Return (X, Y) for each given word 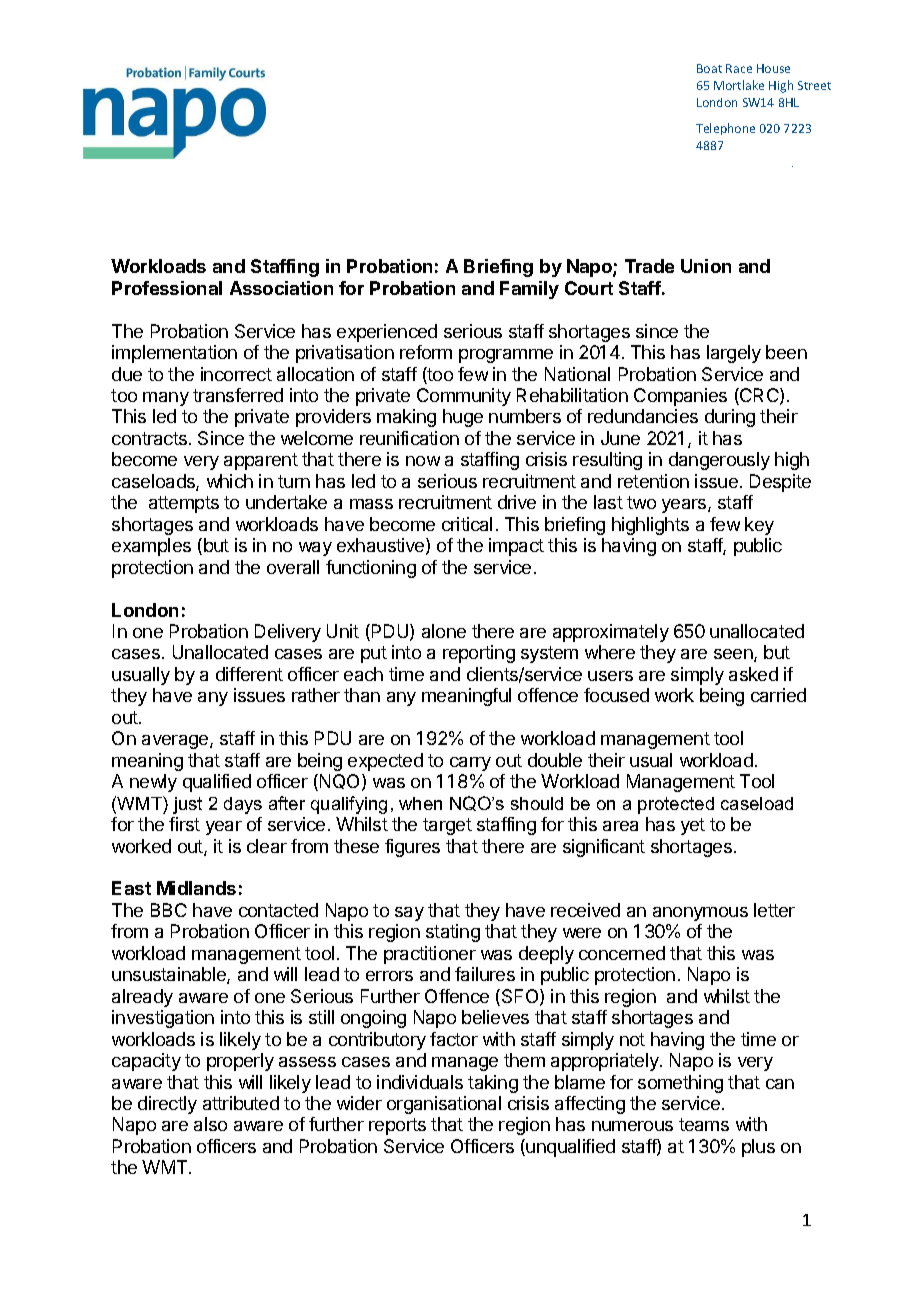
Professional (167, 288)
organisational (444, 1105)
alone (444, 631)
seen (734, 655)
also (210, 1124)
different (249, 674)
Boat (709, 68)
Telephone (725, 129)
